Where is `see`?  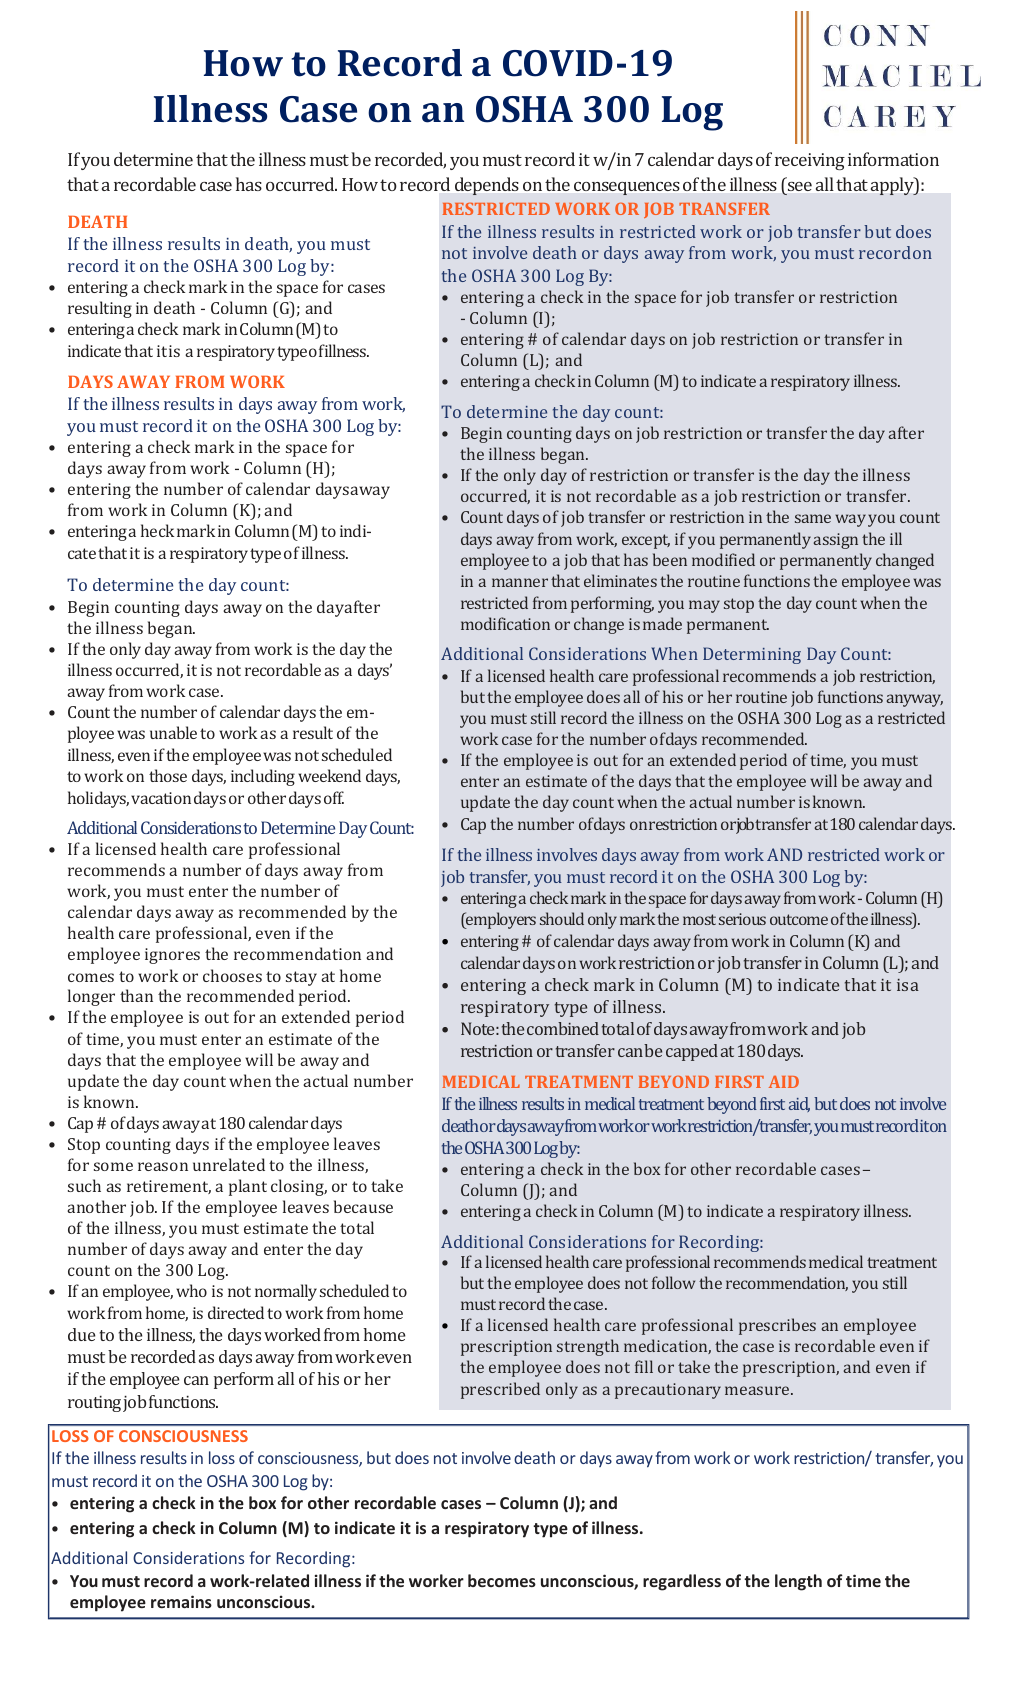 see is located at coordinates (800, 186).
